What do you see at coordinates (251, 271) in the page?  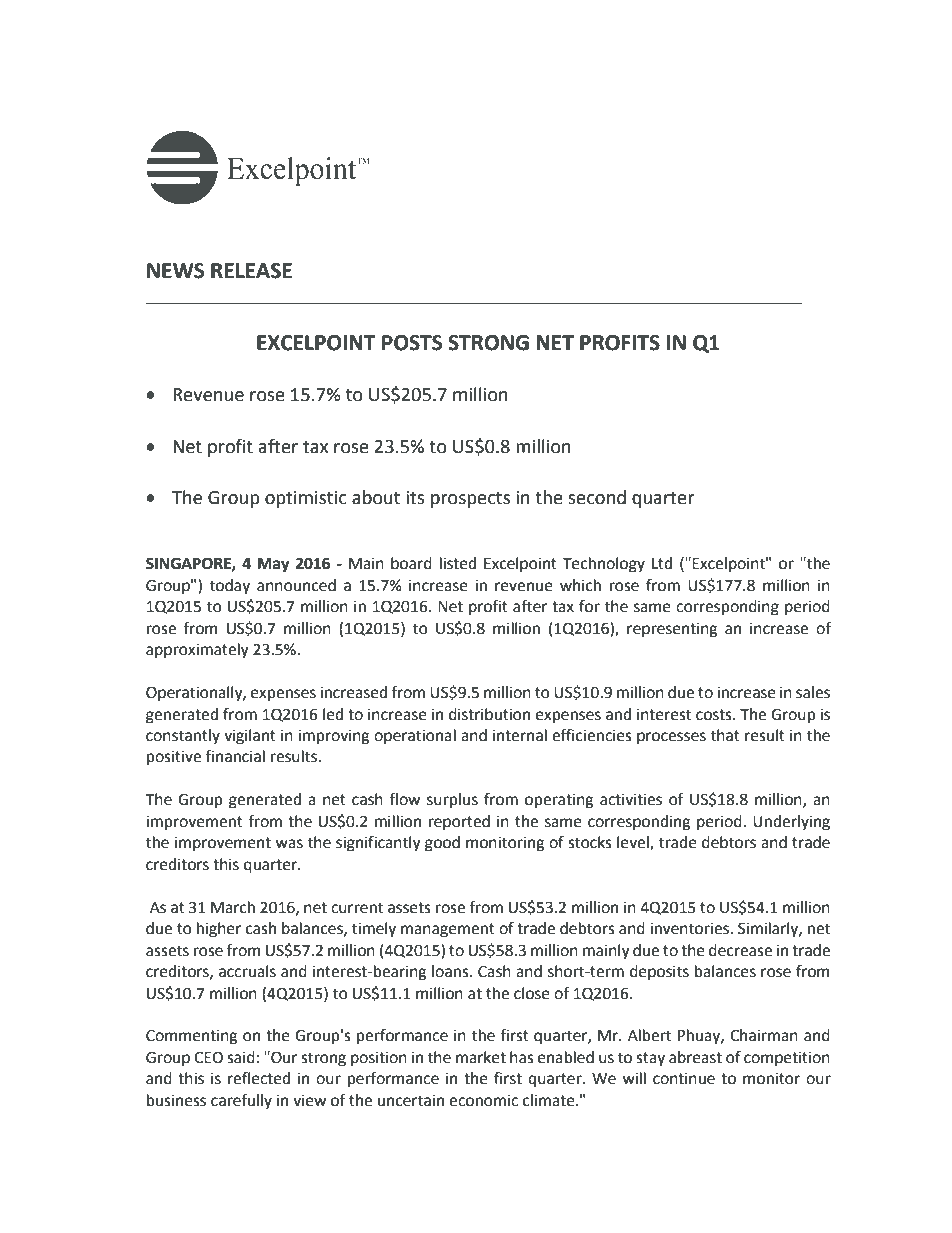 I see `RELEASE` at bounding box center [251, 271].
